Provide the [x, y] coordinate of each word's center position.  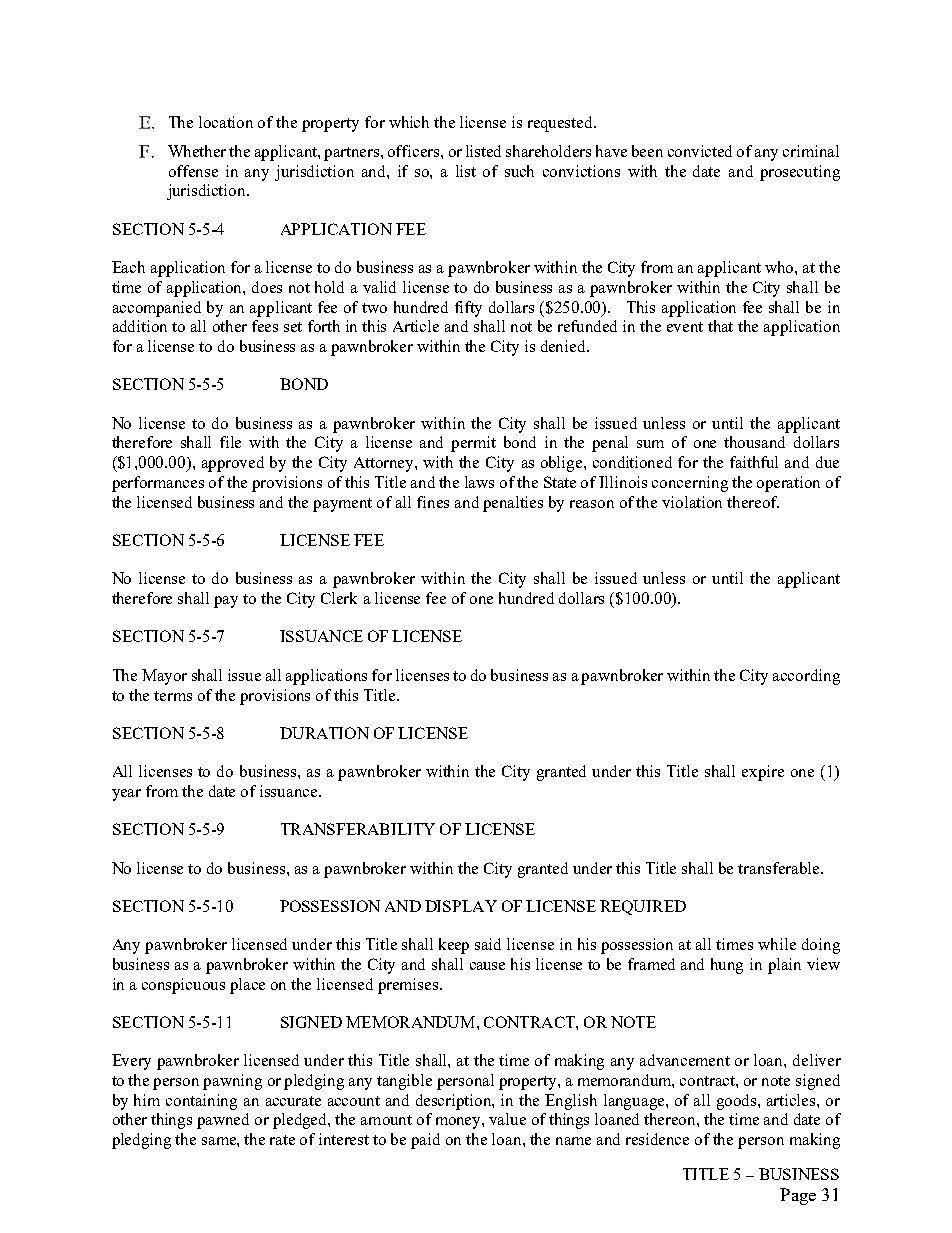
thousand [754, 442]
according [806, 677]
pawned [223, 1121]
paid [425, 1141]
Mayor [164, 677]
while [777, 944]
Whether [197, 151]
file [230, 442]
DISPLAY [461, 906]
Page [798, 1196]
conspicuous [183, 986]
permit [473, 444]
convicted [700, 151]
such [519, 171]
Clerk [339, 598]
